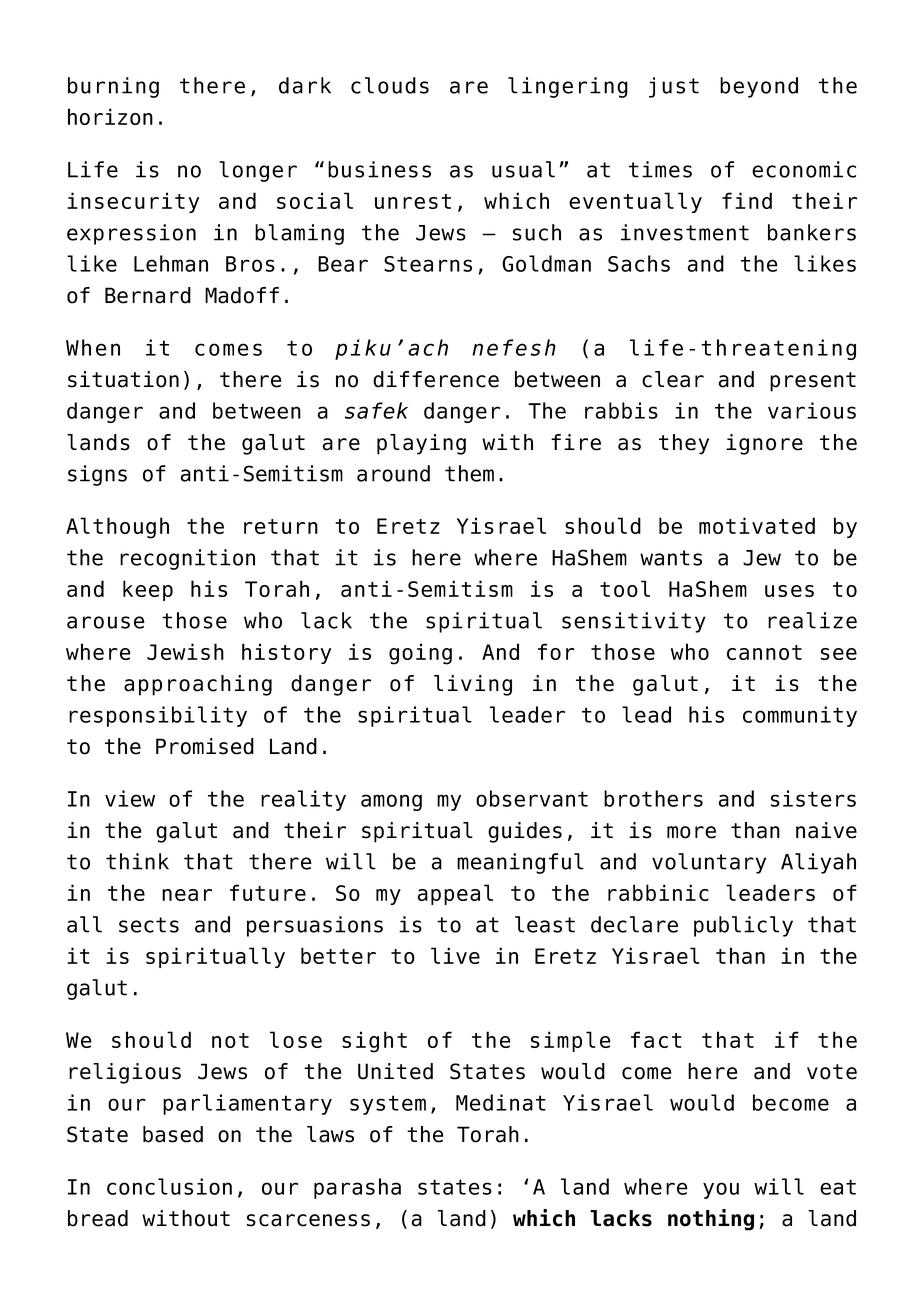  What do you see at coordinates (691, 832) in the screenshot?
I see `more` at bounding box center [691, 832].
